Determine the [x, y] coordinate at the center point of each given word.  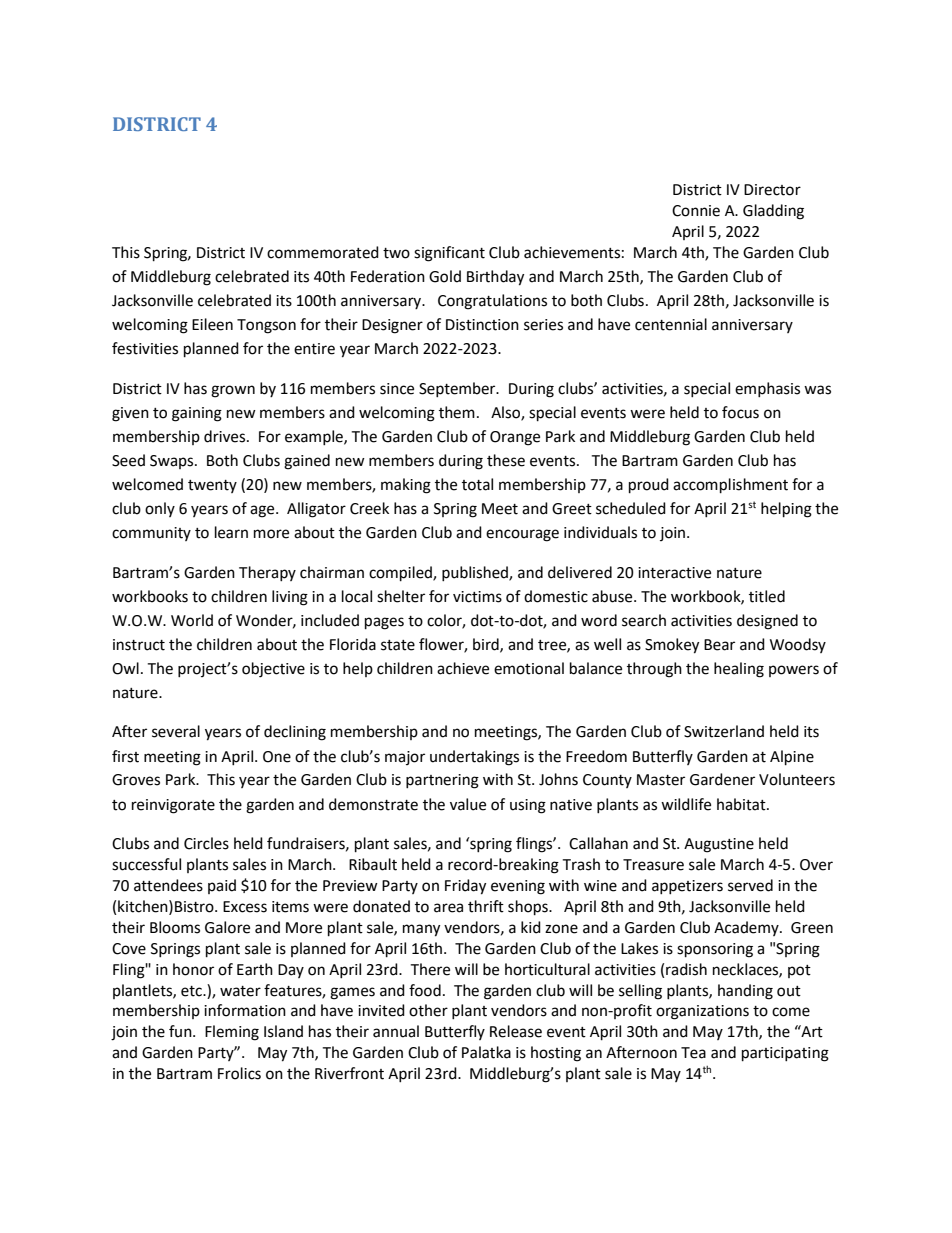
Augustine [719, 845]
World [192, 620]
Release [516, 1031]
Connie [696, 211]
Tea [693, 1053]
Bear [719, 645]
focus [740, 412]
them [457, 412]
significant [449, 254]
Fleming [232, 1033]
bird [487, 645]
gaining [197, 414]
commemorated [323, 252]
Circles [206, 843]
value [468, 804]
